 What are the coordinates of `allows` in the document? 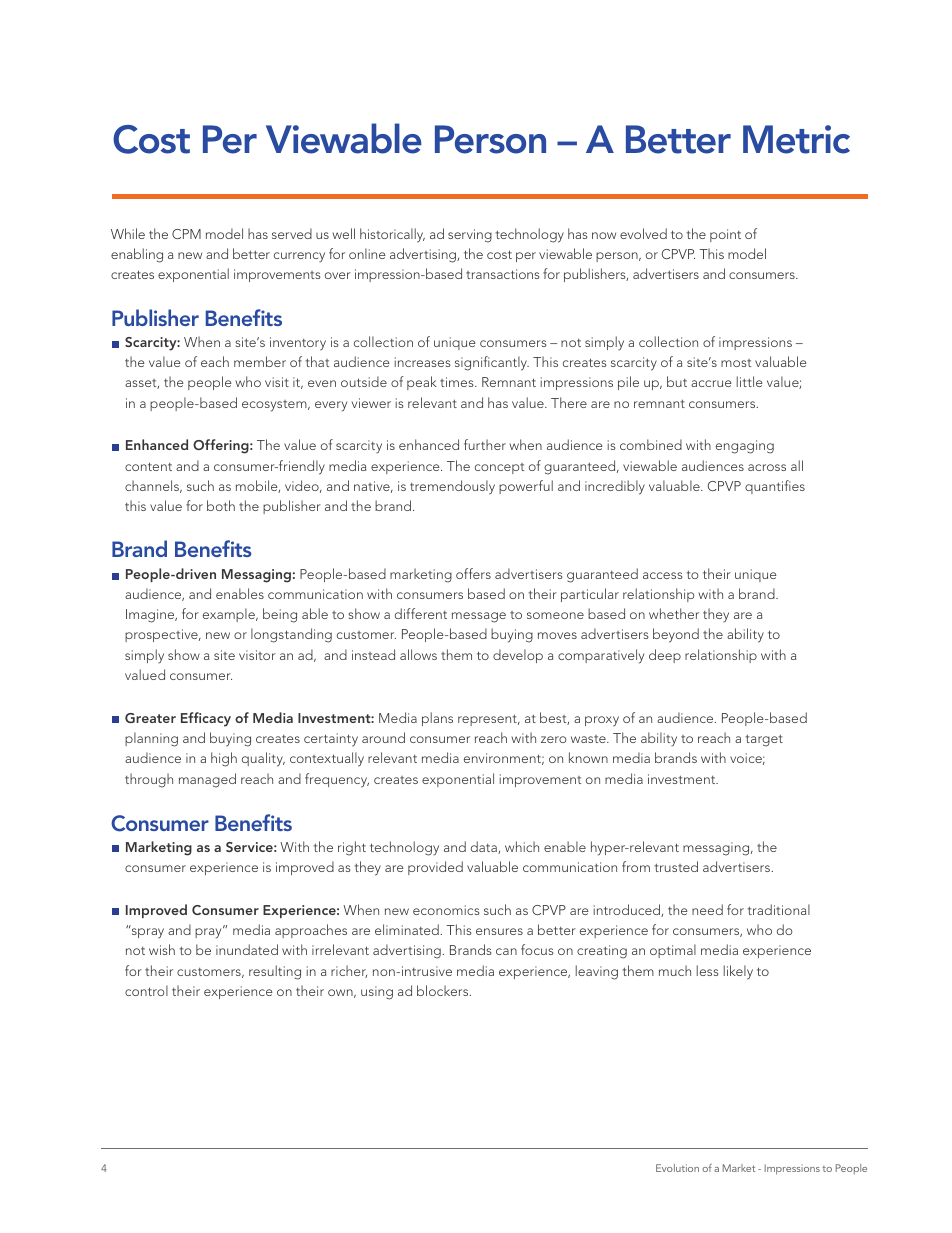 It's located at (418, 654).
